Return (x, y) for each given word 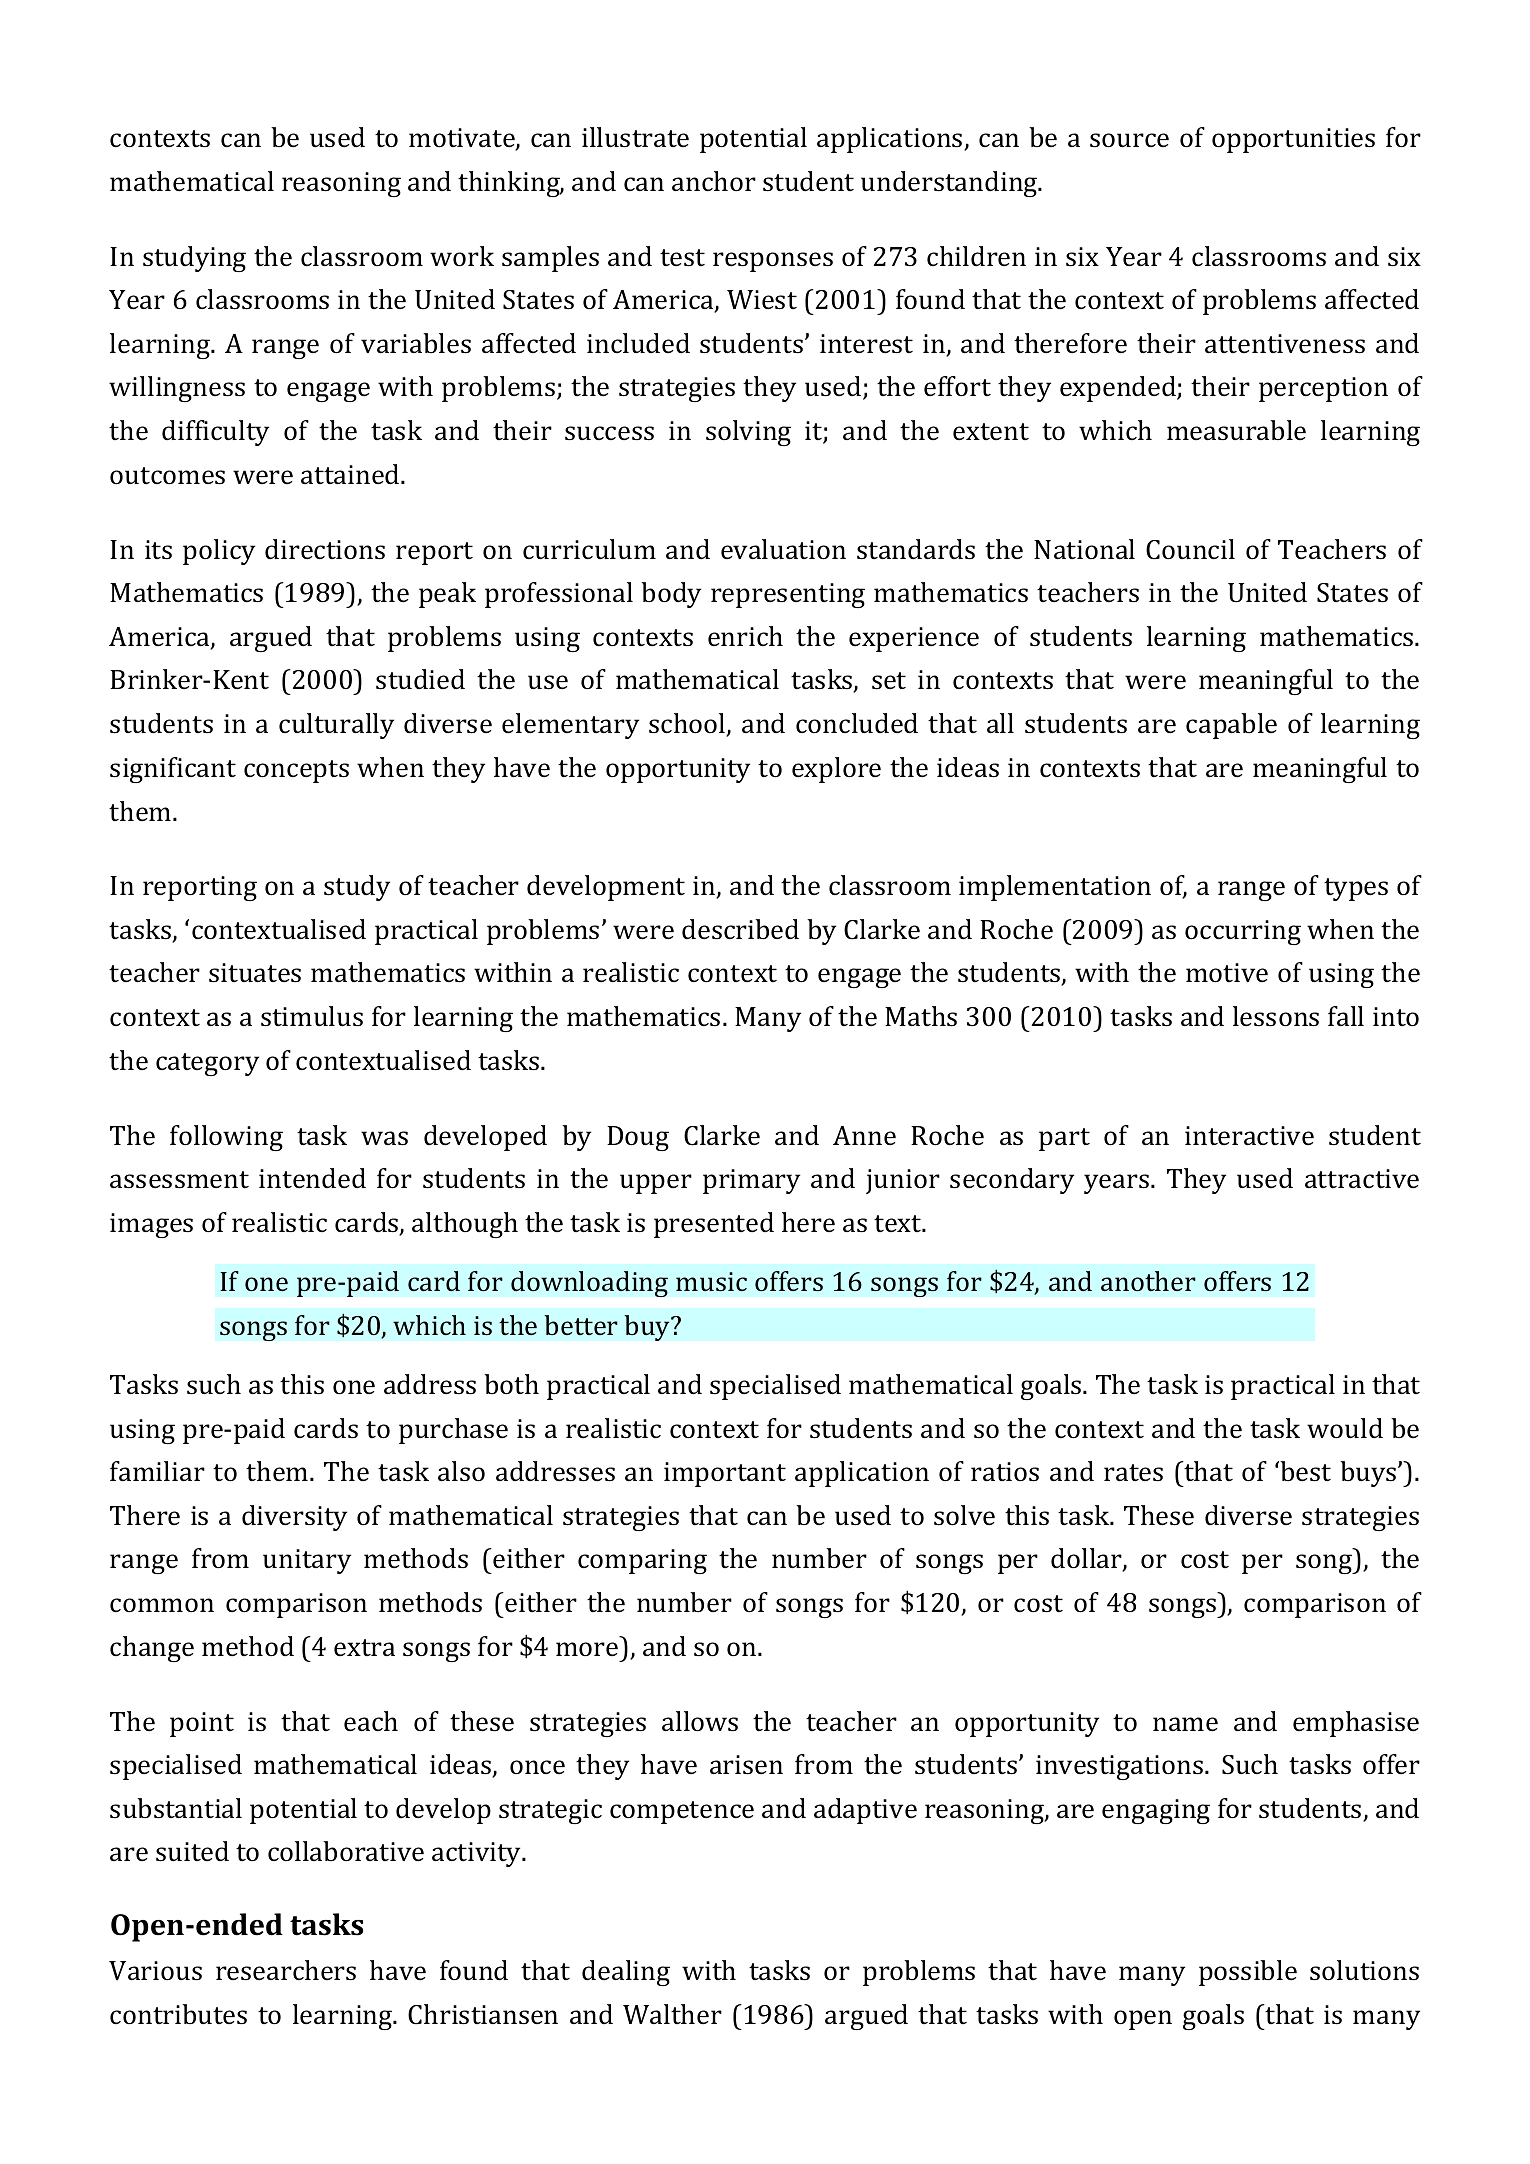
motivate (463, 139)
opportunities (1293, 140)
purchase (453, 1431)
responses (773, 262)
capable (1231, 726)
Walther (672, 2014)
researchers (286, 1970)
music (711, 1281)
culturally (336, 726)
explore (836, 770)
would (1345, 1428)
